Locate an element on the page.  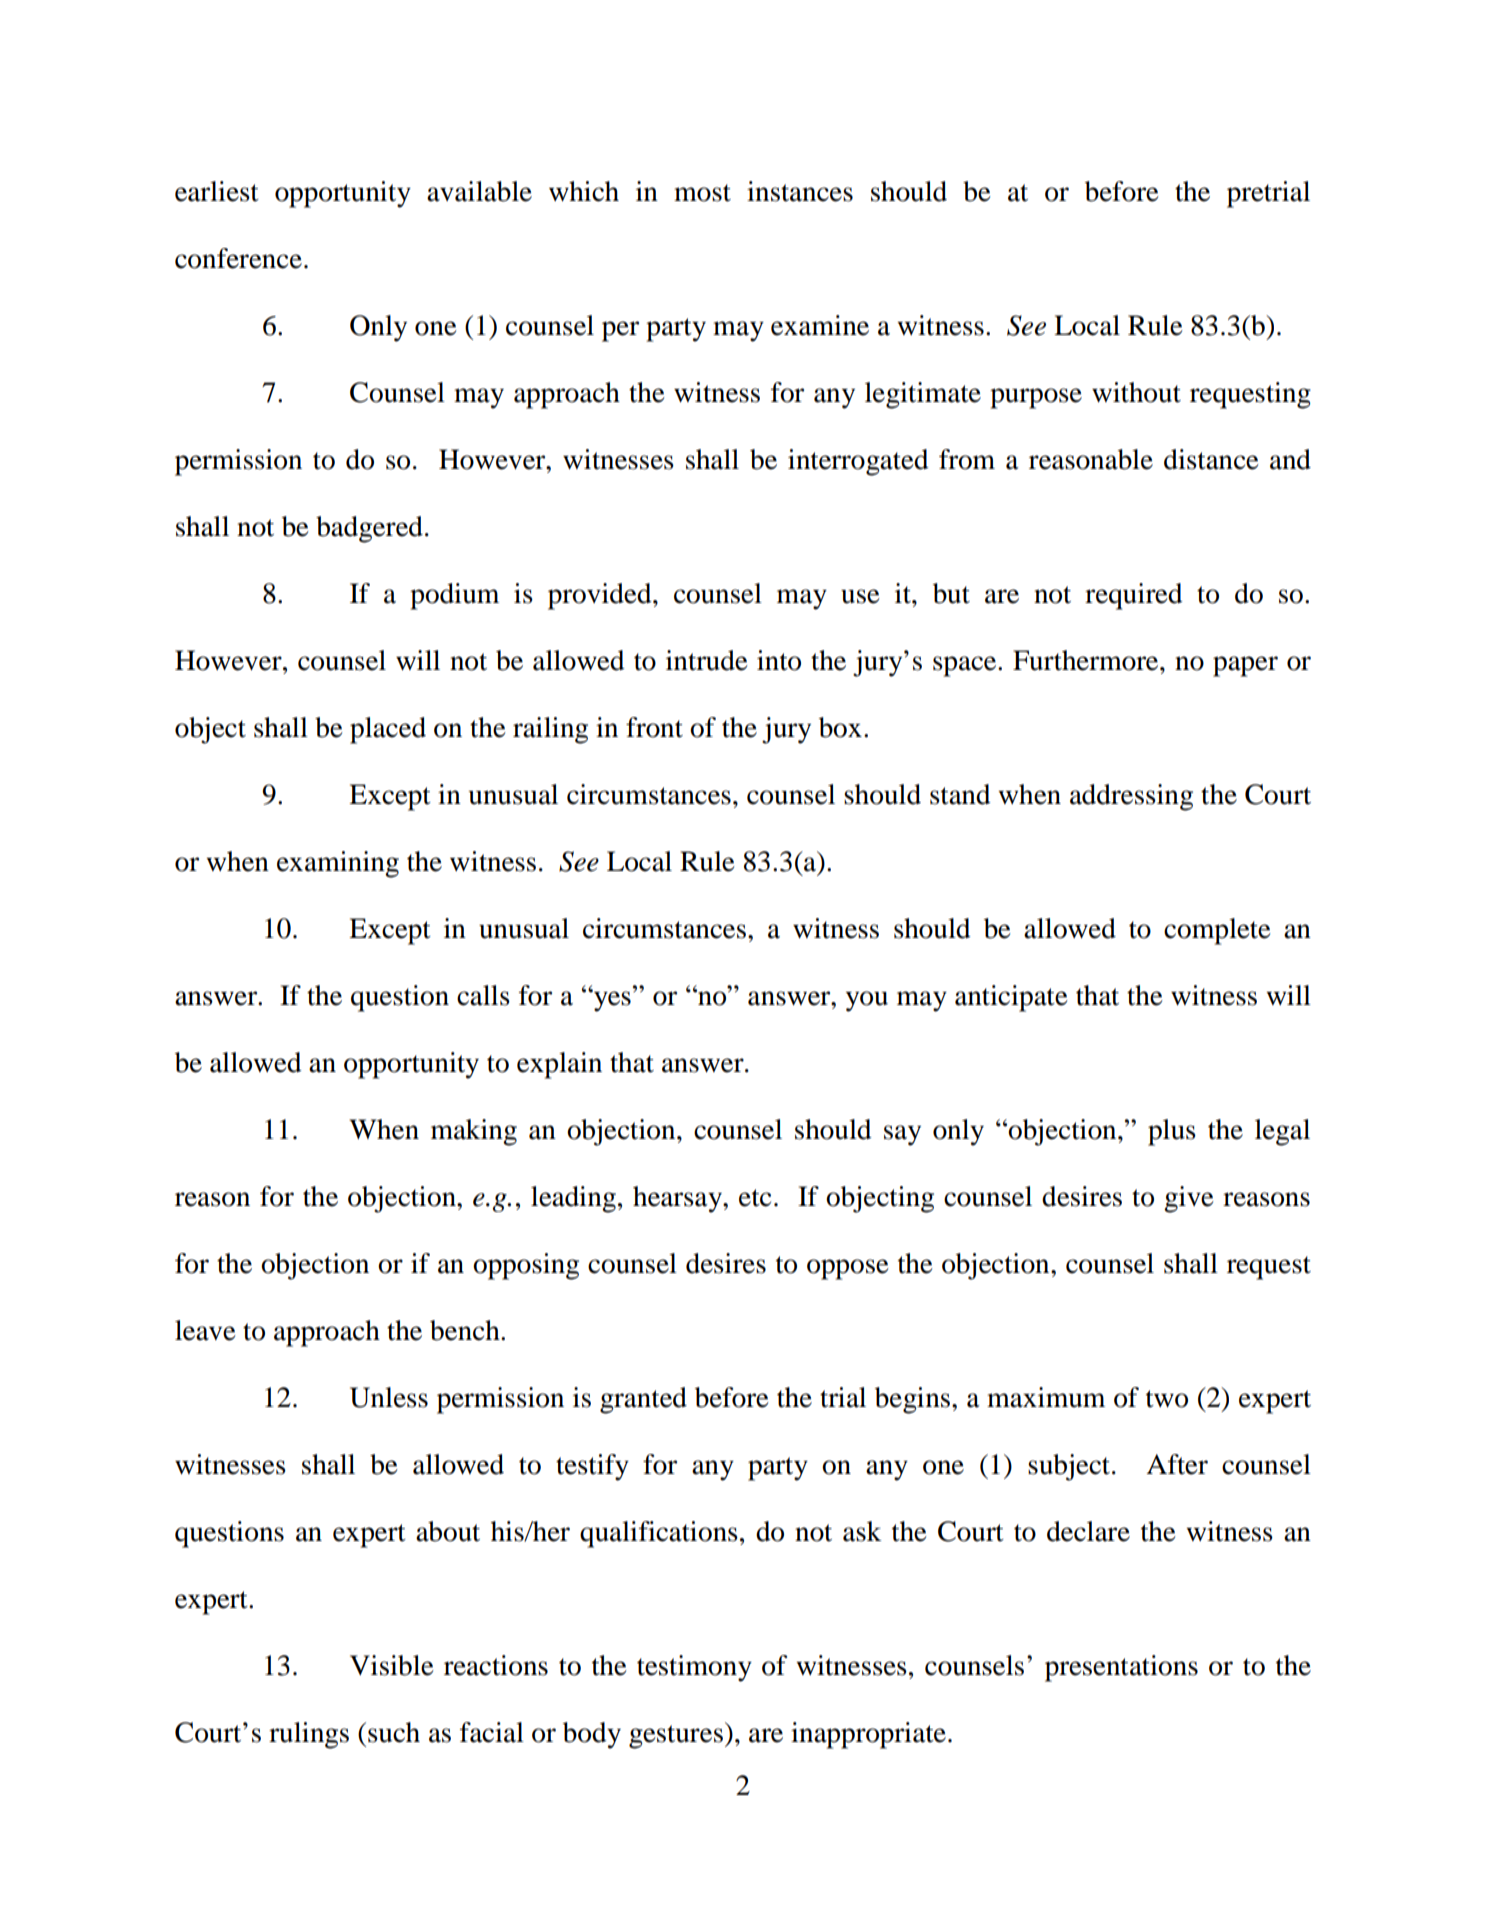
without is located at coordinates (1136, 392).
